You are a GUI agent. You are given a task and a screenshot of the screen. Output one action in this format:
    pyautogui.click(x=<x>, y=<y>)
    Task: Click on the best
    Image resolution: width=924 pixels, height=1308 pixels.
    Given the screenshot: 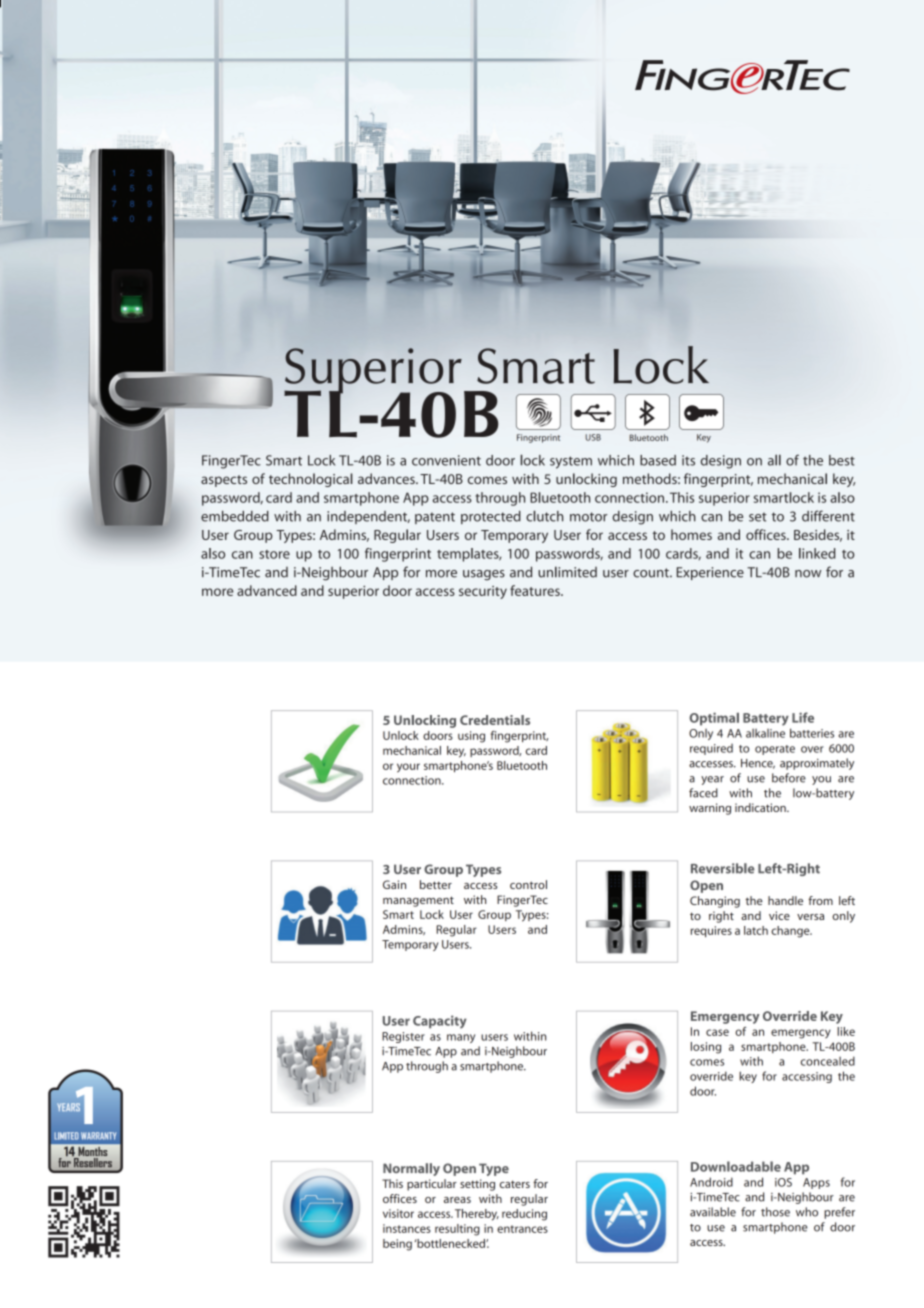 What is the action you would take?
    pyautogui.click(x=842, y=460)
